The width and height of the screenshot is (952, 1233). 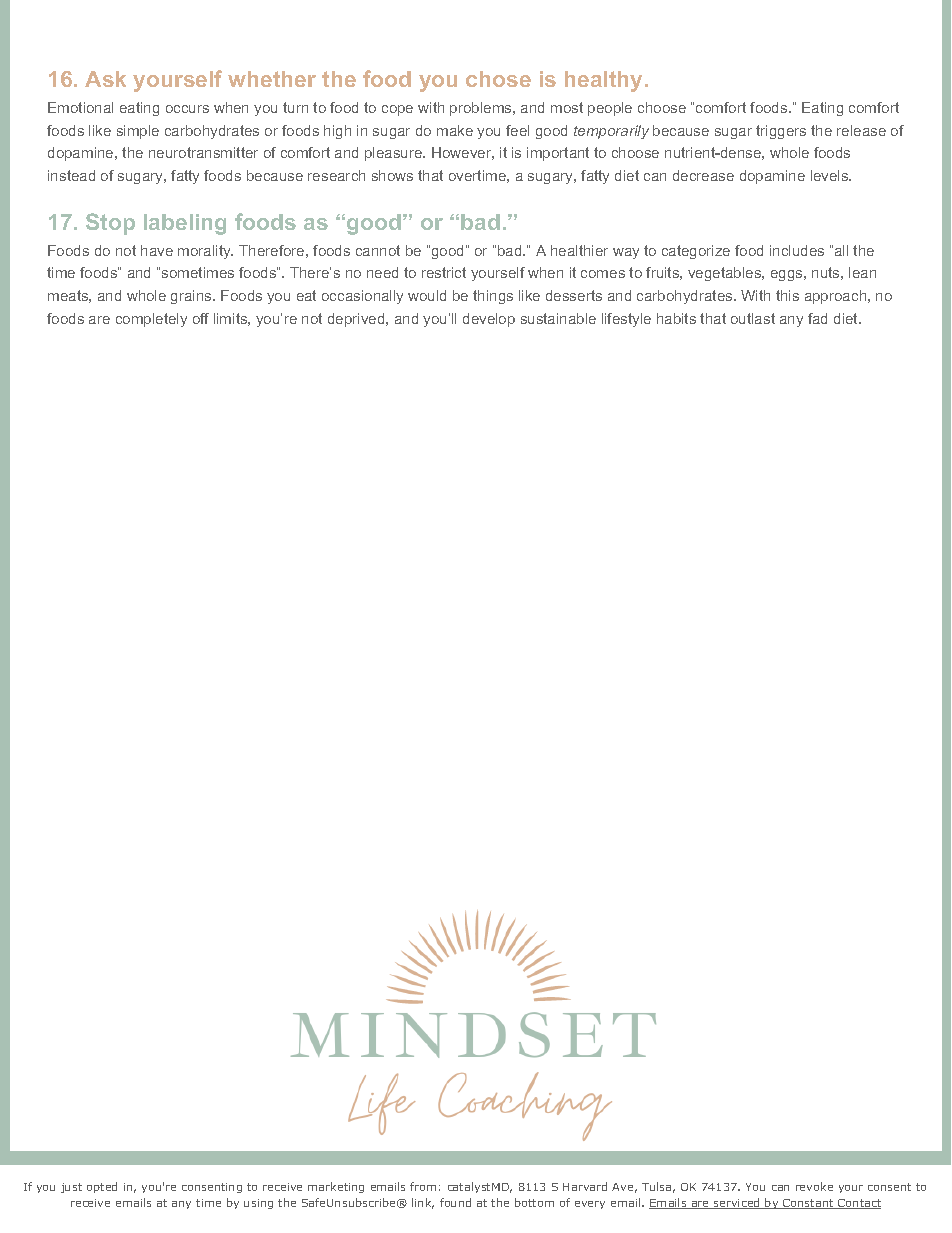 I want to click on develop, so click(x=489, y=320).
